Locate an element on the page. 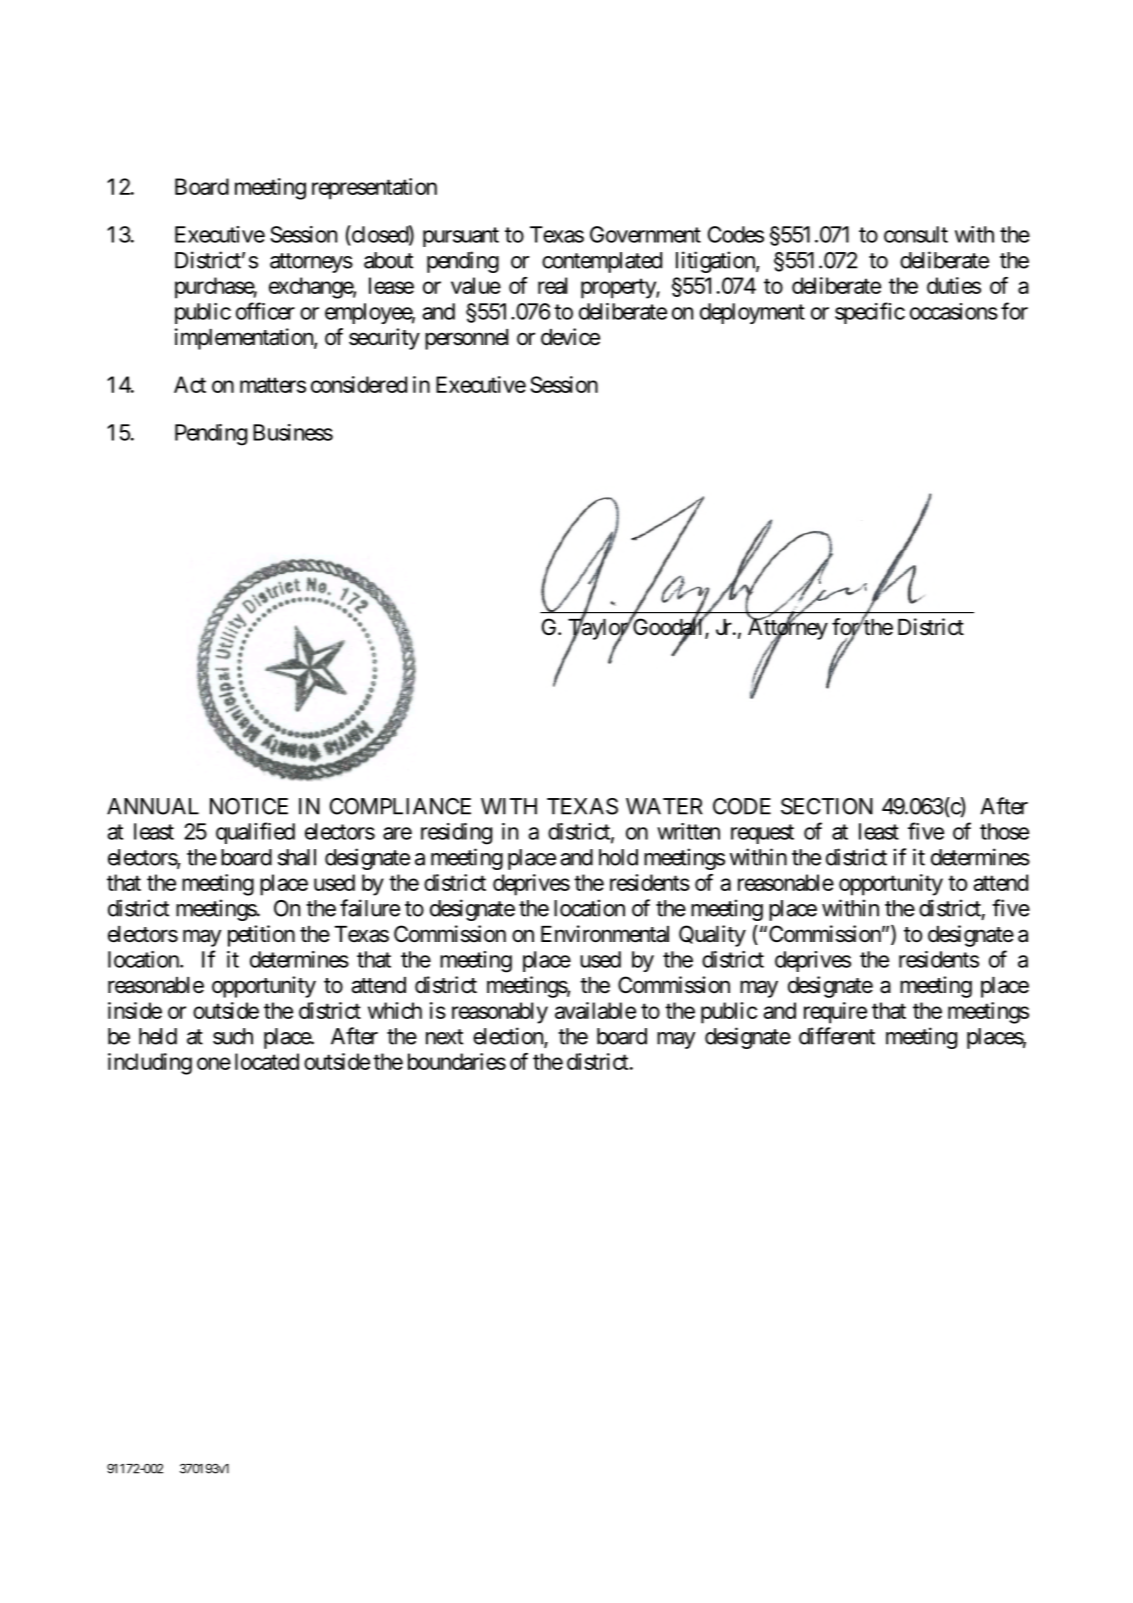 The width and height of the page is (1133, 1603). deployment is located at coordinates (752, 313).
